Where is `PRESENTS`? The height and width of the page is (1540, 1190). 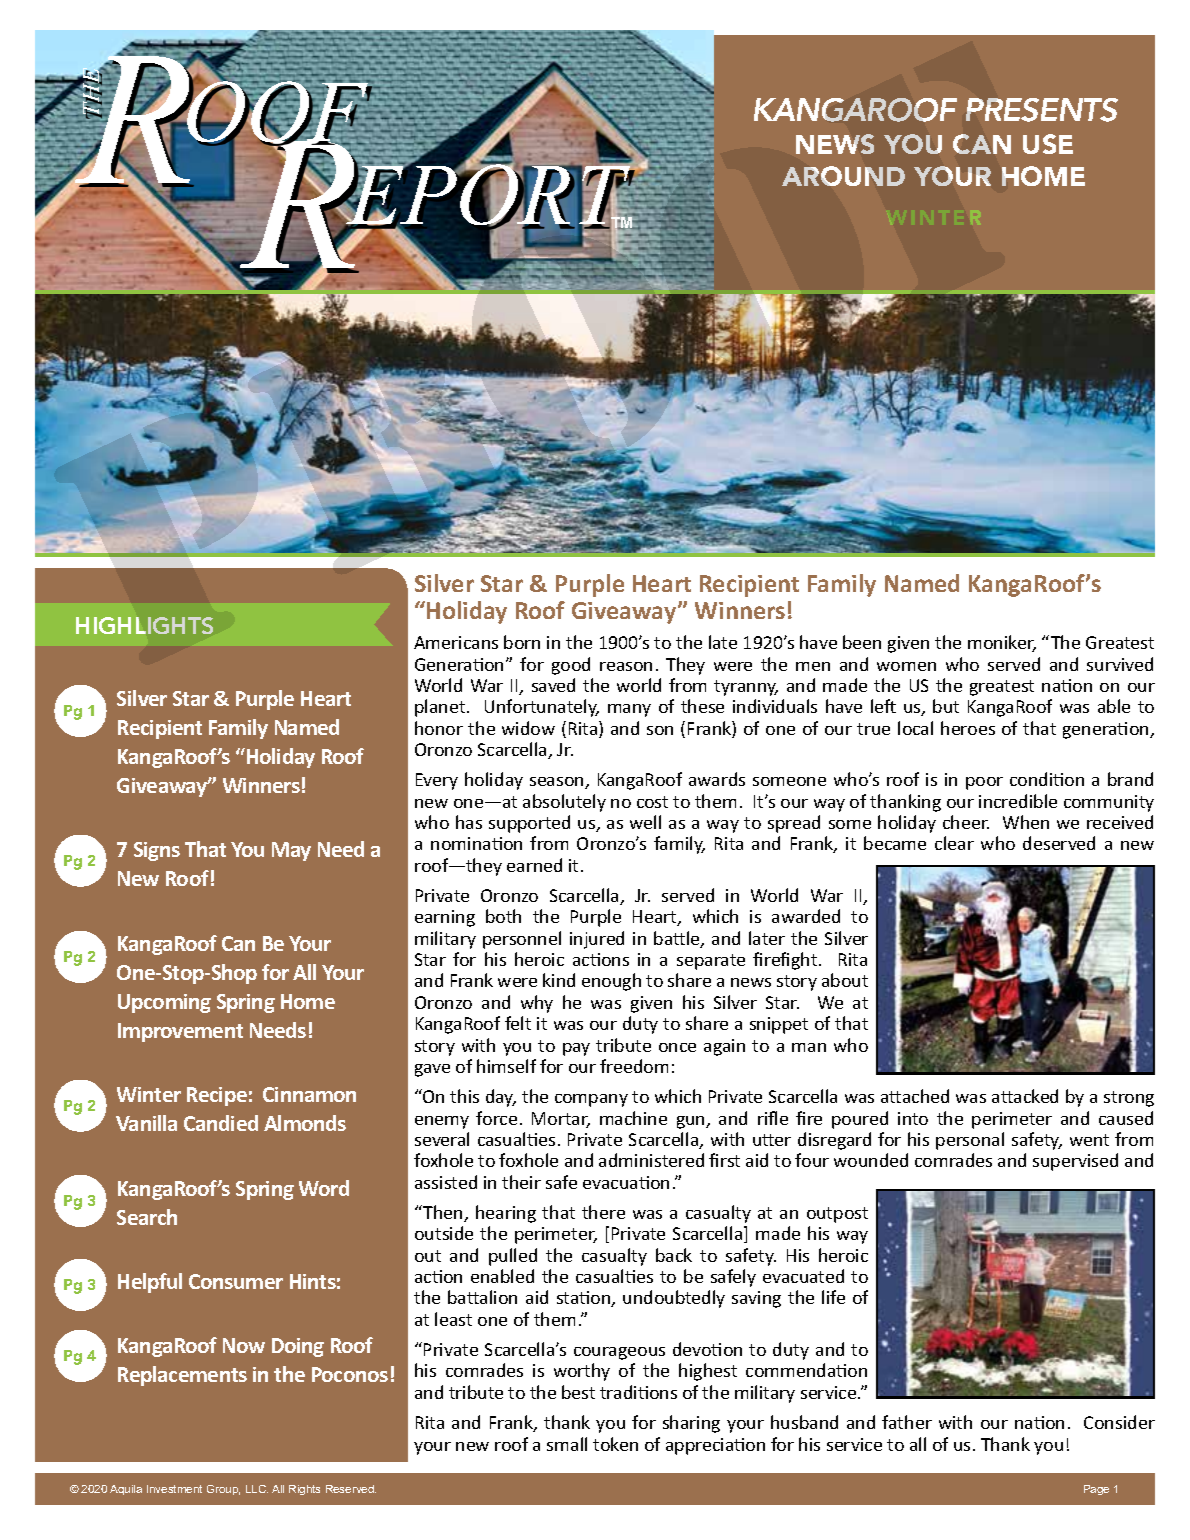
PRESENTS is located at coordinates (1042, 110).
